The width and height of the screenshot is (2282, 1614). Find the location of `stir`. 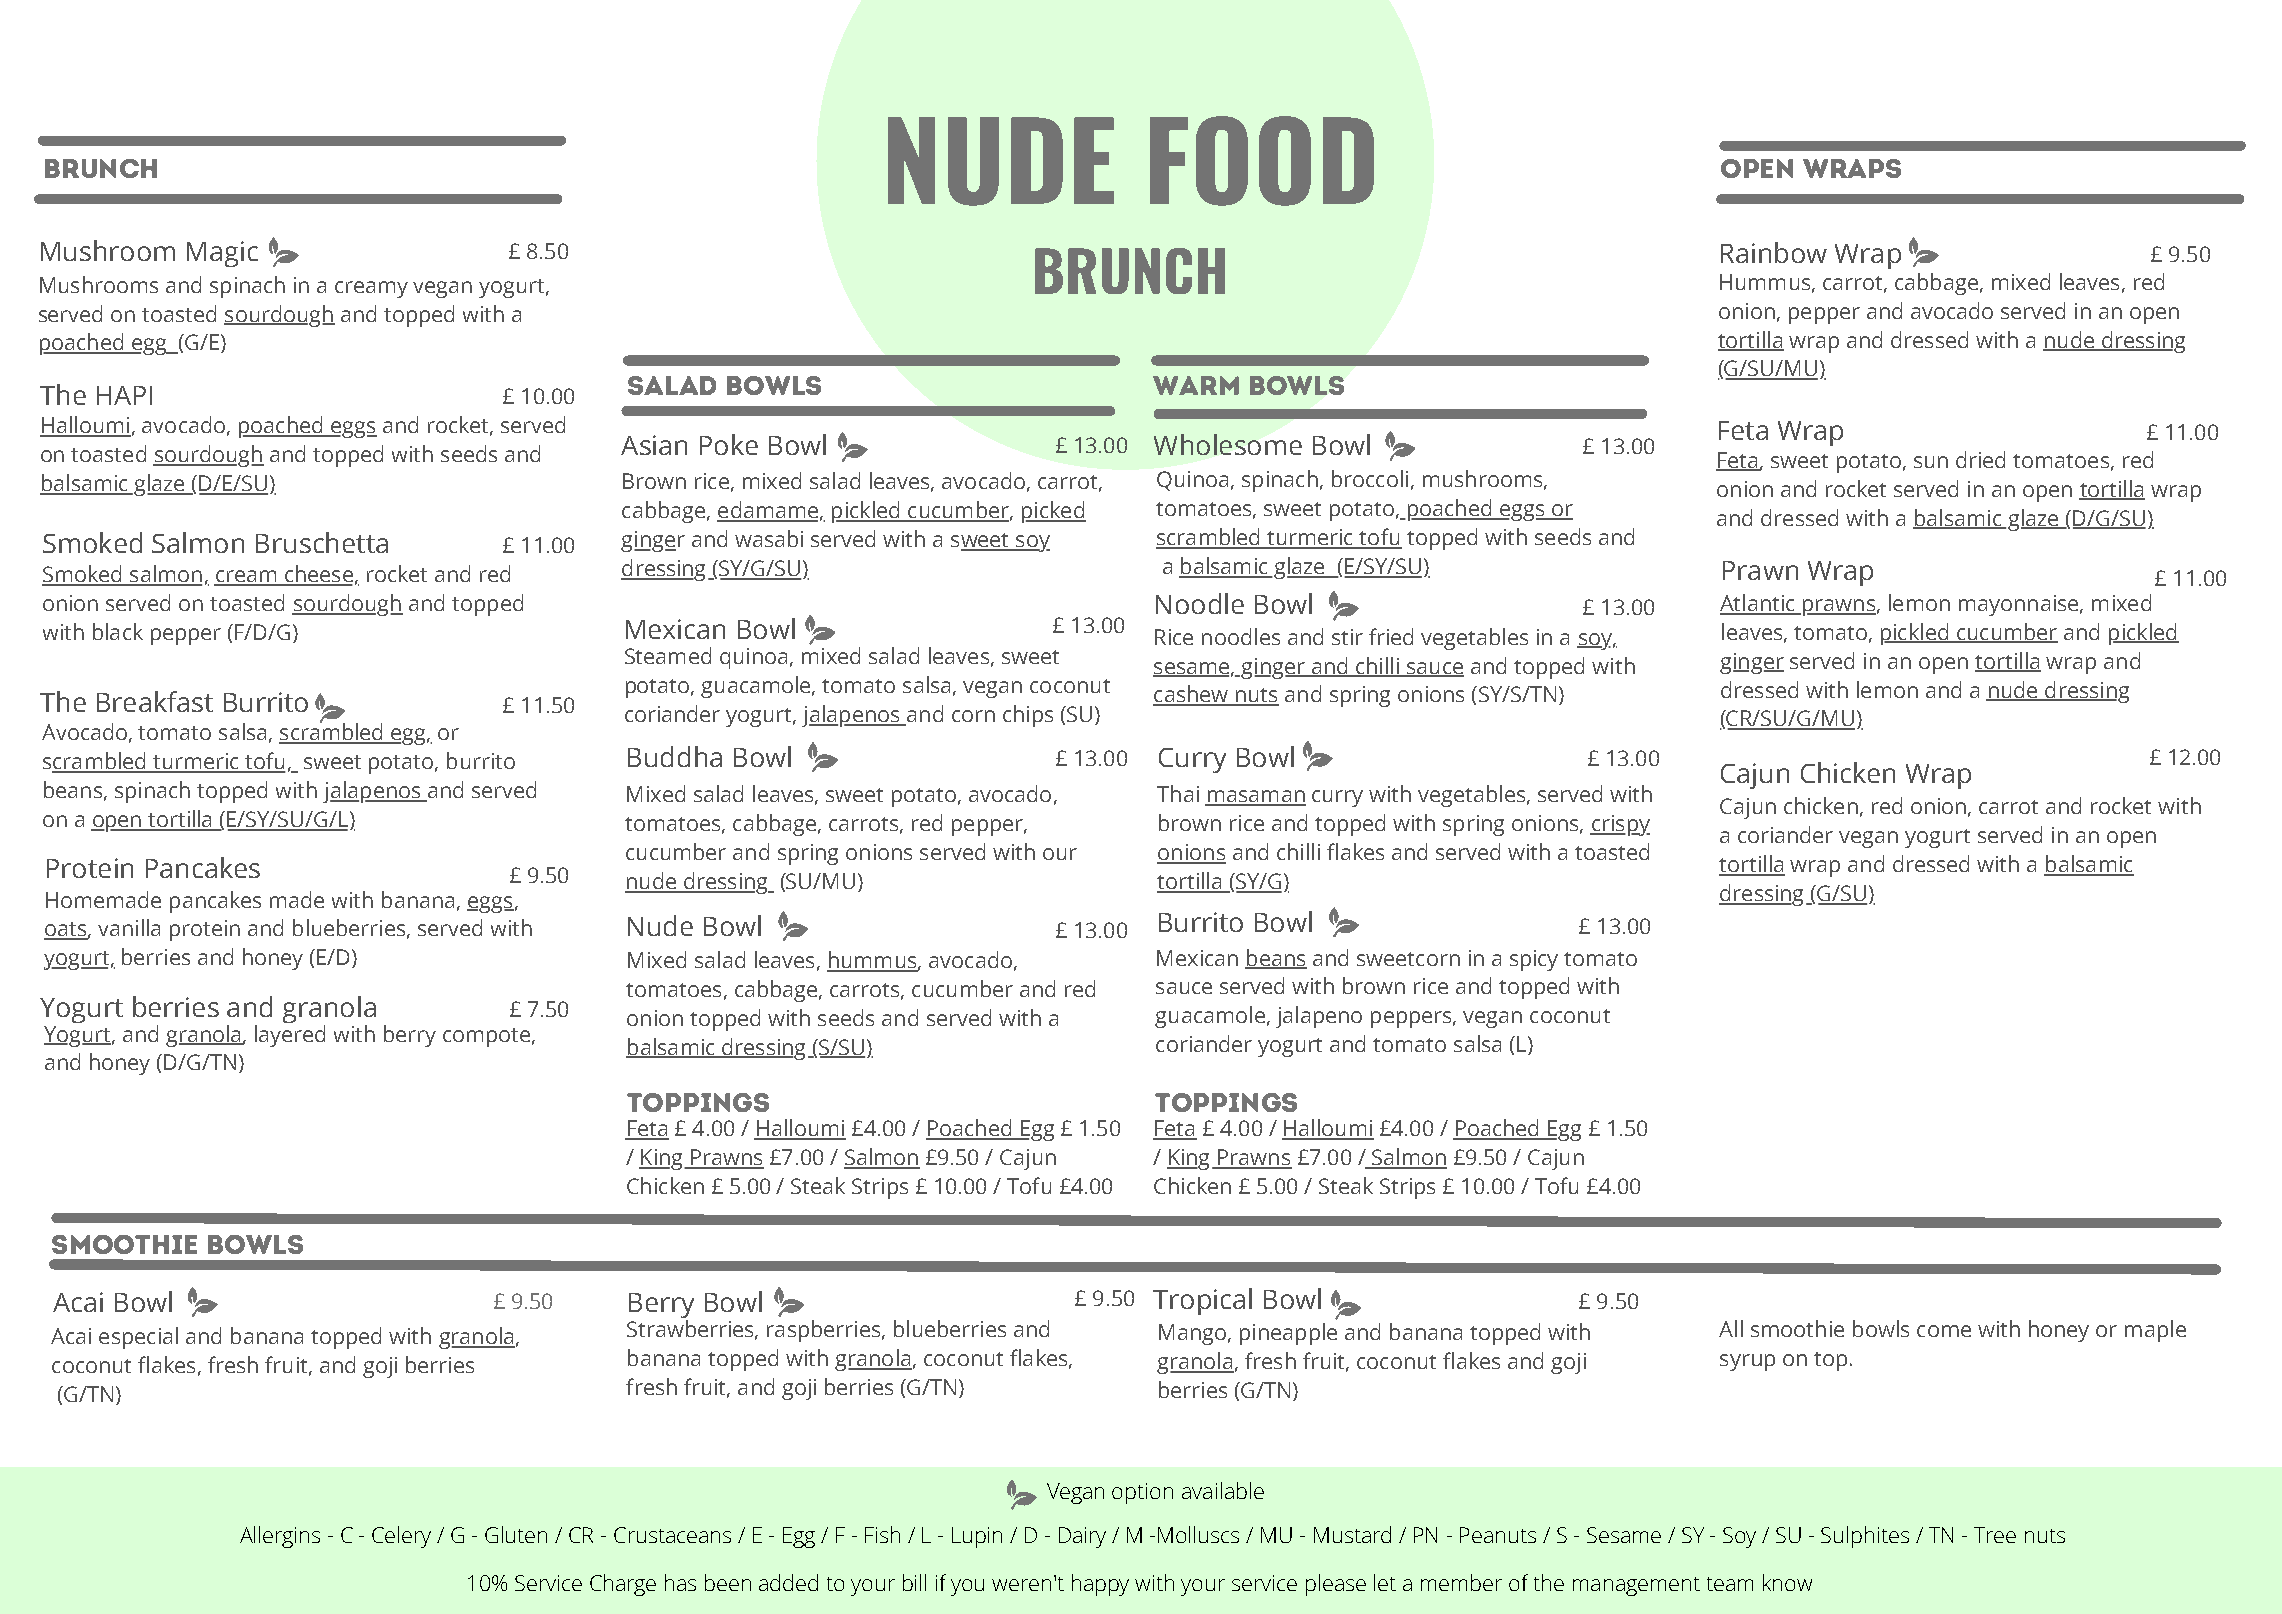

stir is located at coordinates (1347, 637).
